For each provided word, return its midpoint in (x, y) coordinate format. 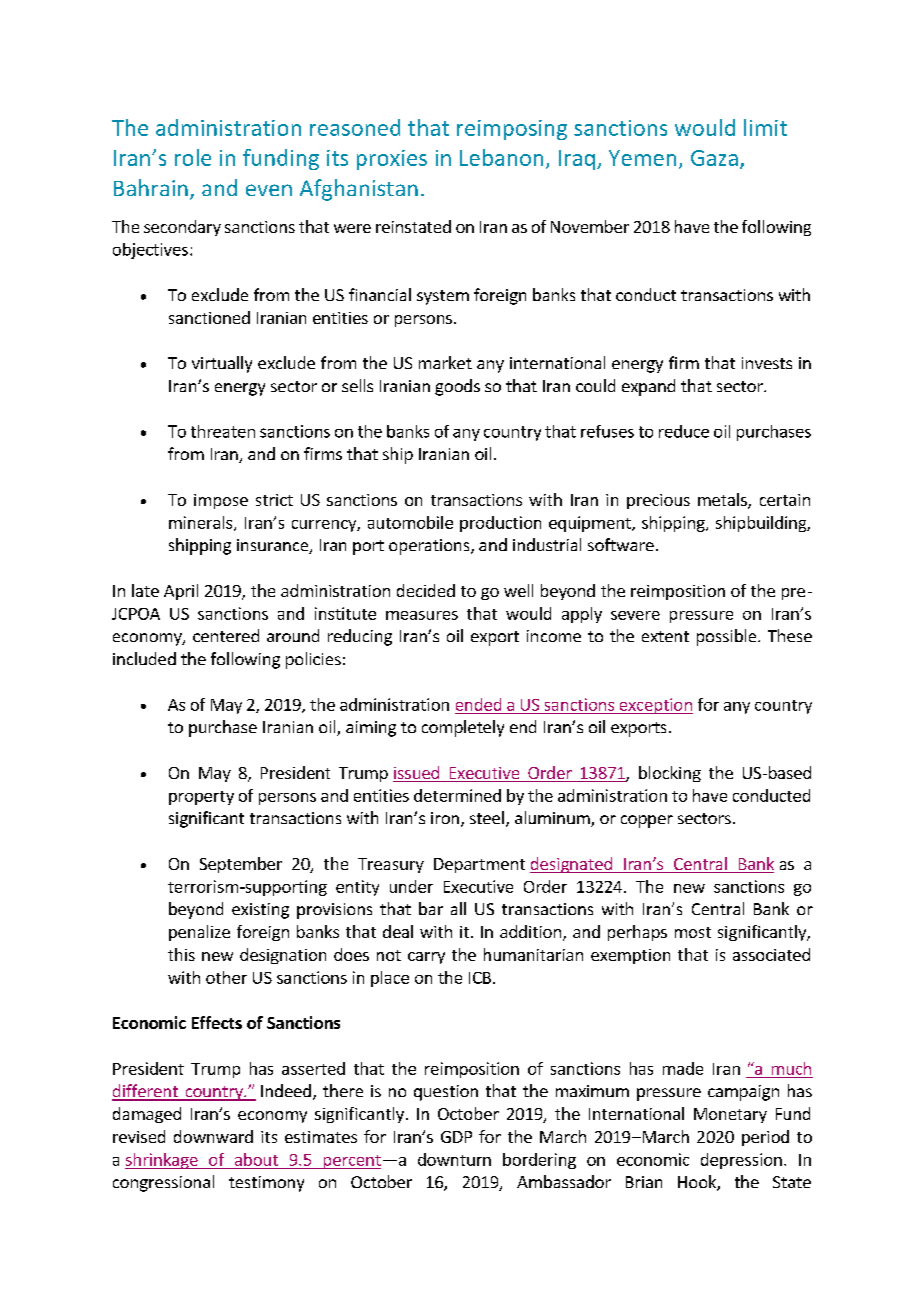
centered (226, 635)
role (193, 157)
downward (213, 1136)
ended (478, 704)
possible (726, 637)
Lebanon (501, 157)
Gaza (714, 158)
